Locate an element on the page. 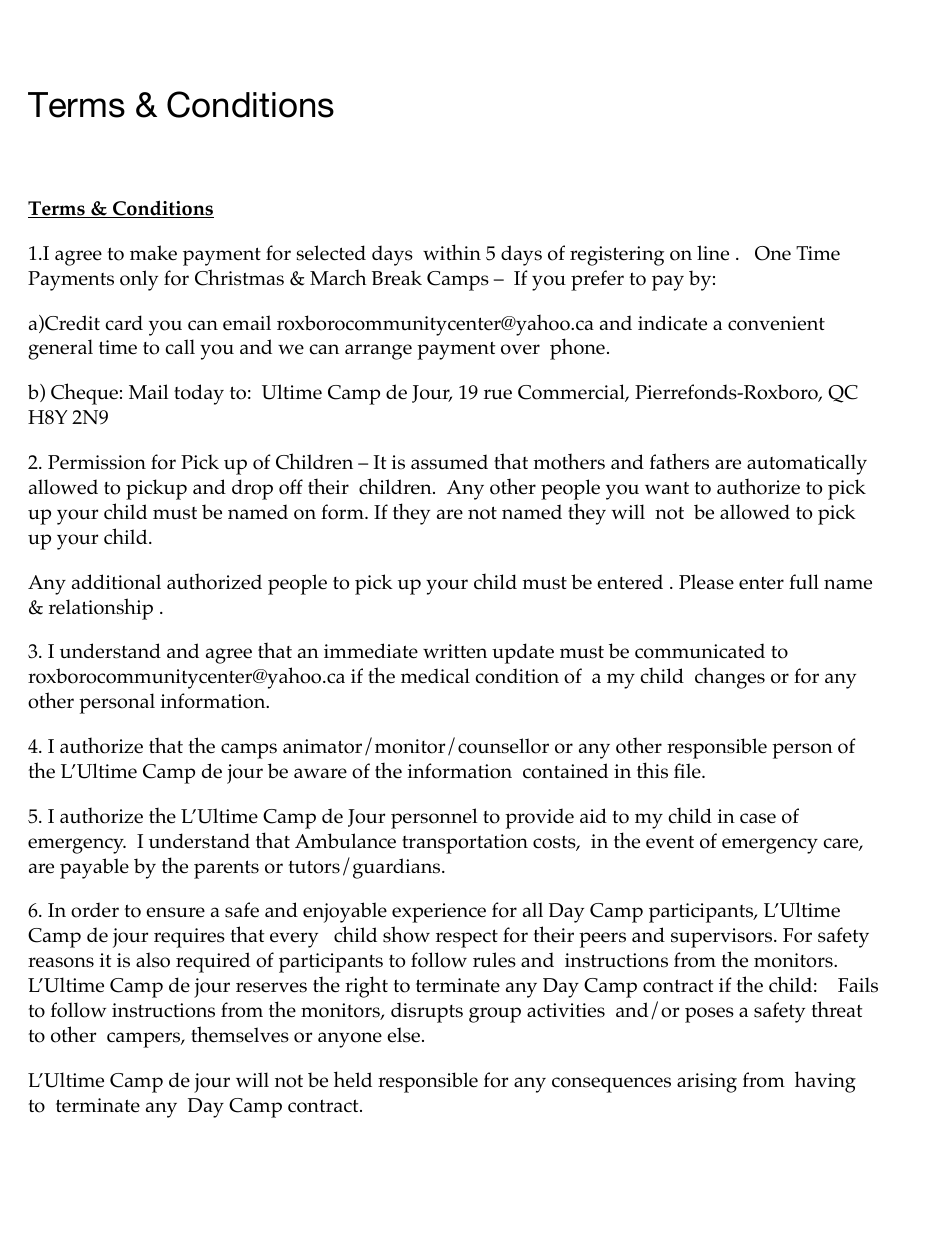 The height and width of the page is (1233, 952). changes is located at coordinates (730, 678).
